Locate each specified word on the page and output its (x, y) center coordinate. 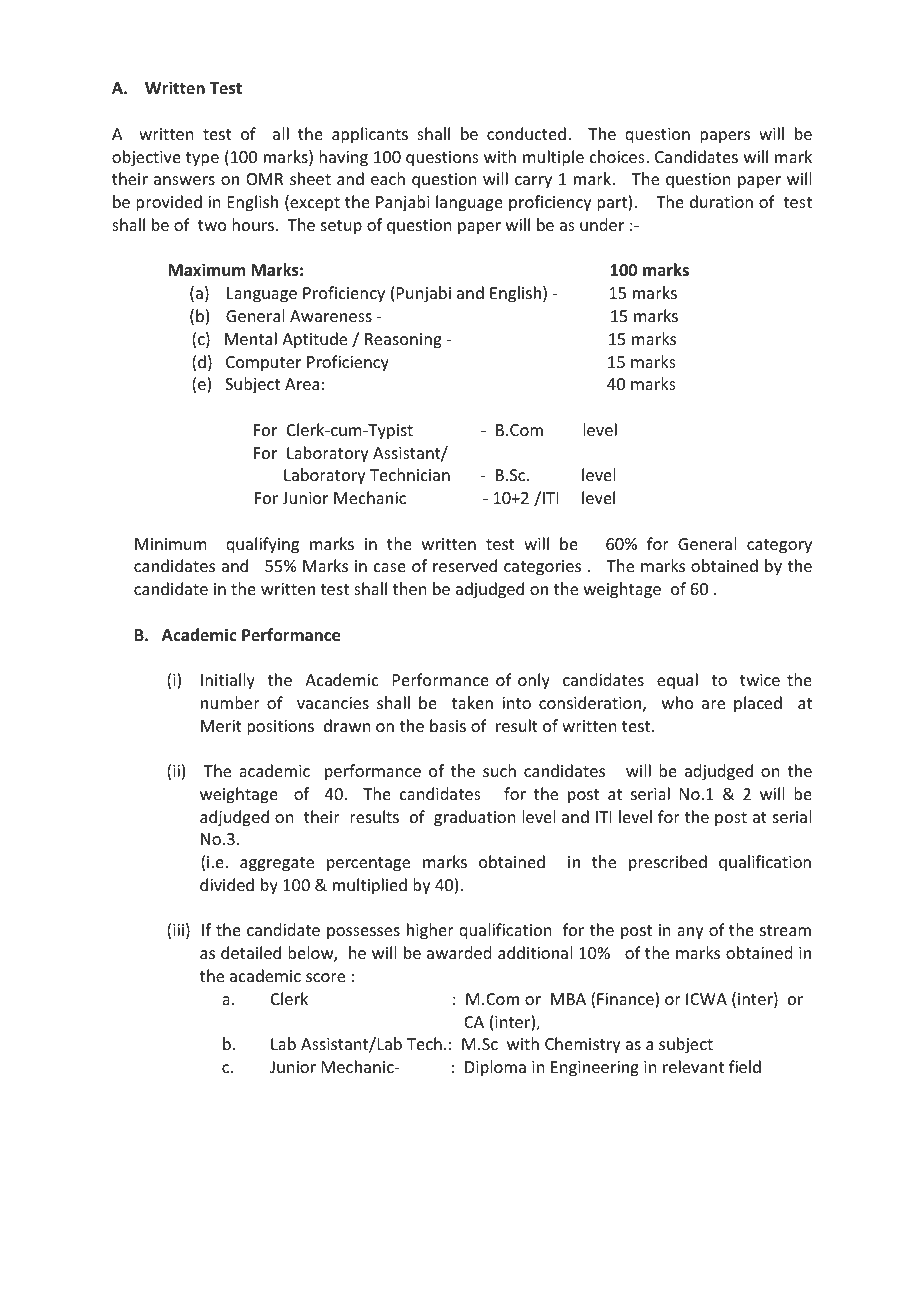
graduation (474, 818)
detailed (251, 952)
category (779, 546)
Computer (263, 364)
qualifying (262, 545)
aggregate (277, 864)
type (202, 159)
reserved (465, 565)
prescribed (668, 863)
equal (677, 681)
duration (721, 201)
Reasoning (403, 341)
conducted (526, 133)
